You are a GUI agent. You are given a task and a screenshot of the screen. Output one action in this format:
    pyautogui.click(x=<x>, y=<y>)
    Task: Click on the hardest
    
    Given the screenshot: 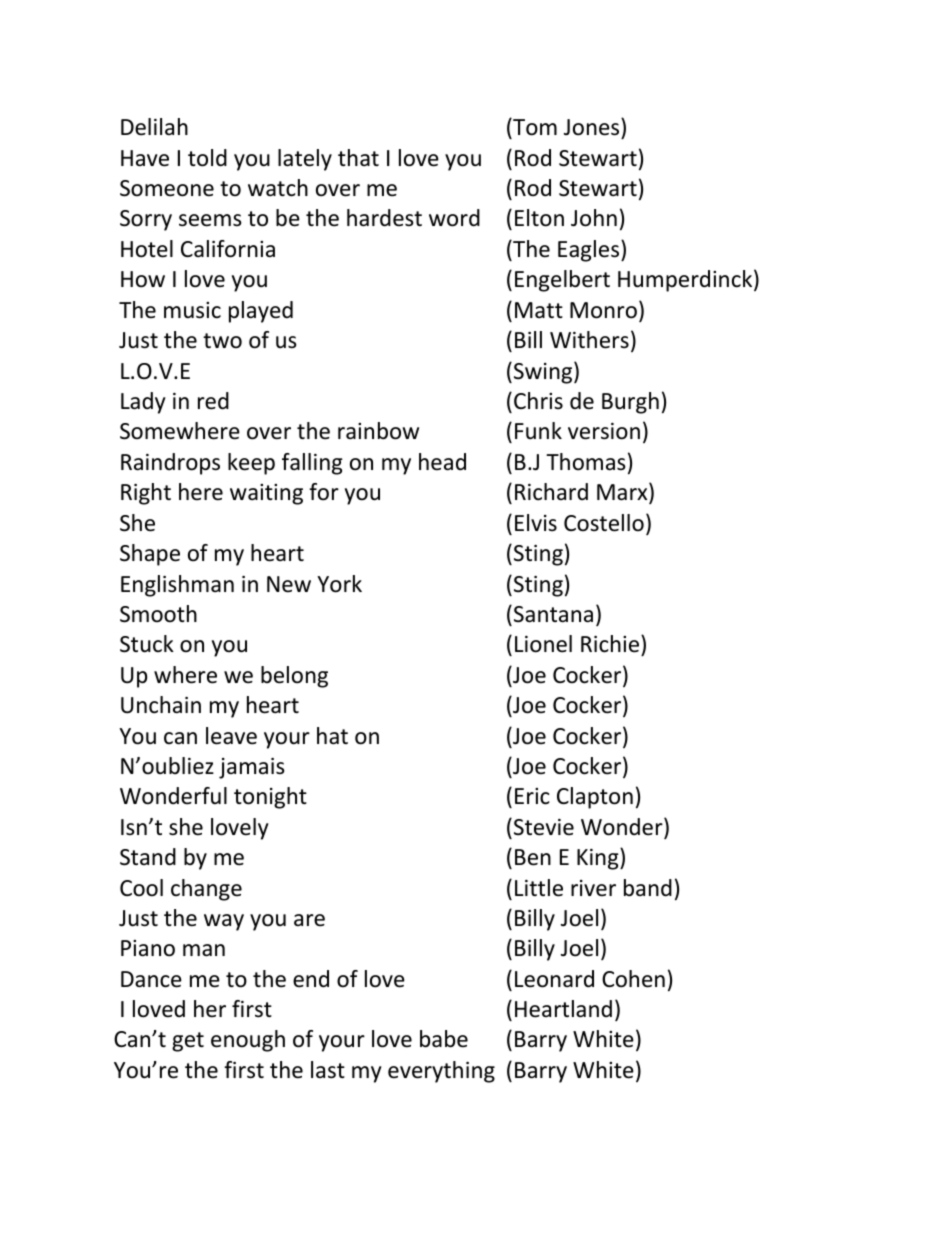 What is the action you would take?
    pyautogui.click(x=384, y=218)
